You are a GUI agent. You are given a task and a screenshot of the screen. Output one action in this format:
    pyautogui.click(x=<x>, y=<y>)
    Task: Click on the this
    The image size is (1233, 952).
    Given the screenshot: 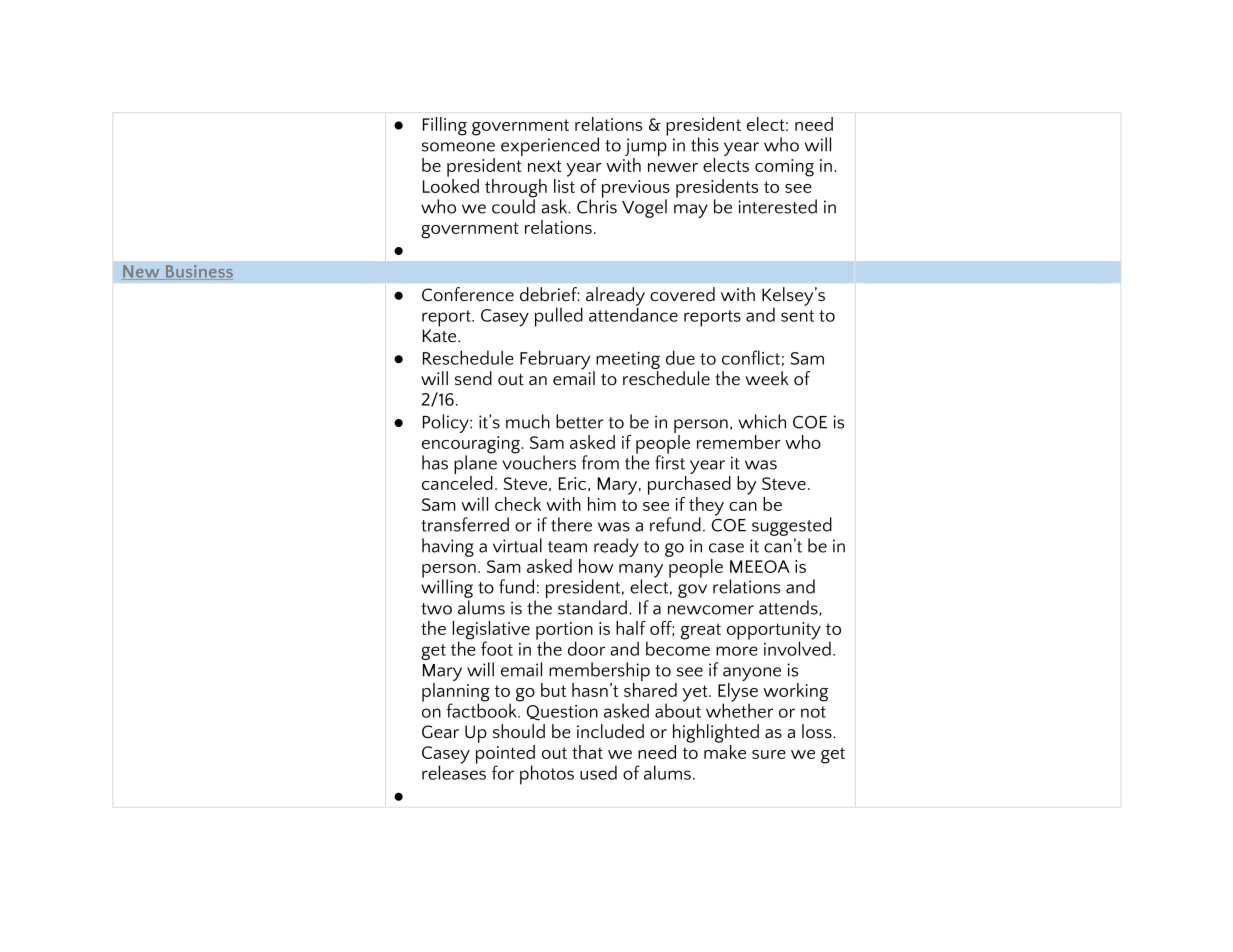 What is the action you would take?
    pyautogui.click(x=705, y=144)
